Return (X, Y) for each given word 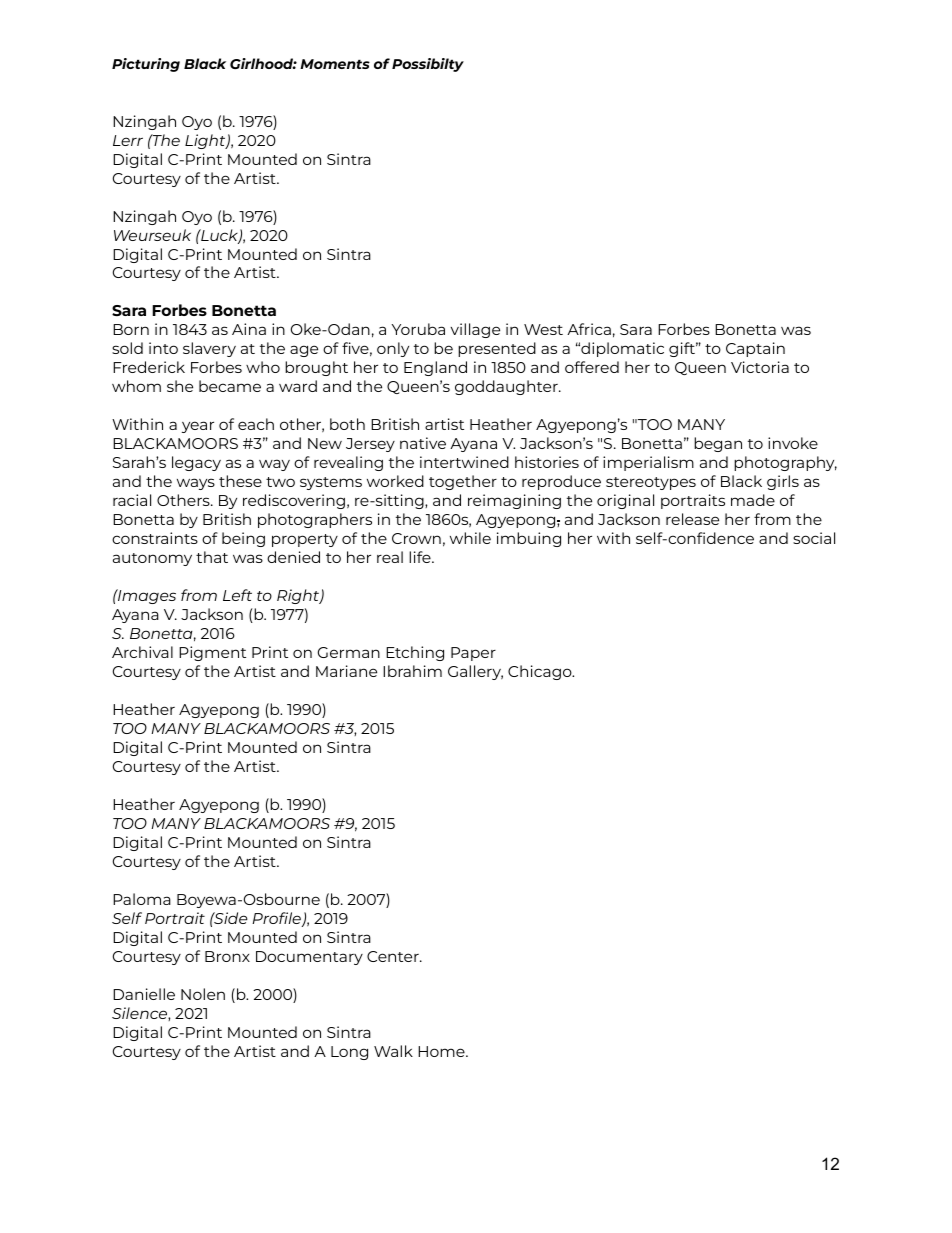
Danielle (144, 994)
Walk (393, 1051)
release (692, 519)
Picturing (146, 65)
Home (442, 1051)
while (470, 538)
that (212, 557)
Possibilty (428, 65)
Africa (589, 329)
